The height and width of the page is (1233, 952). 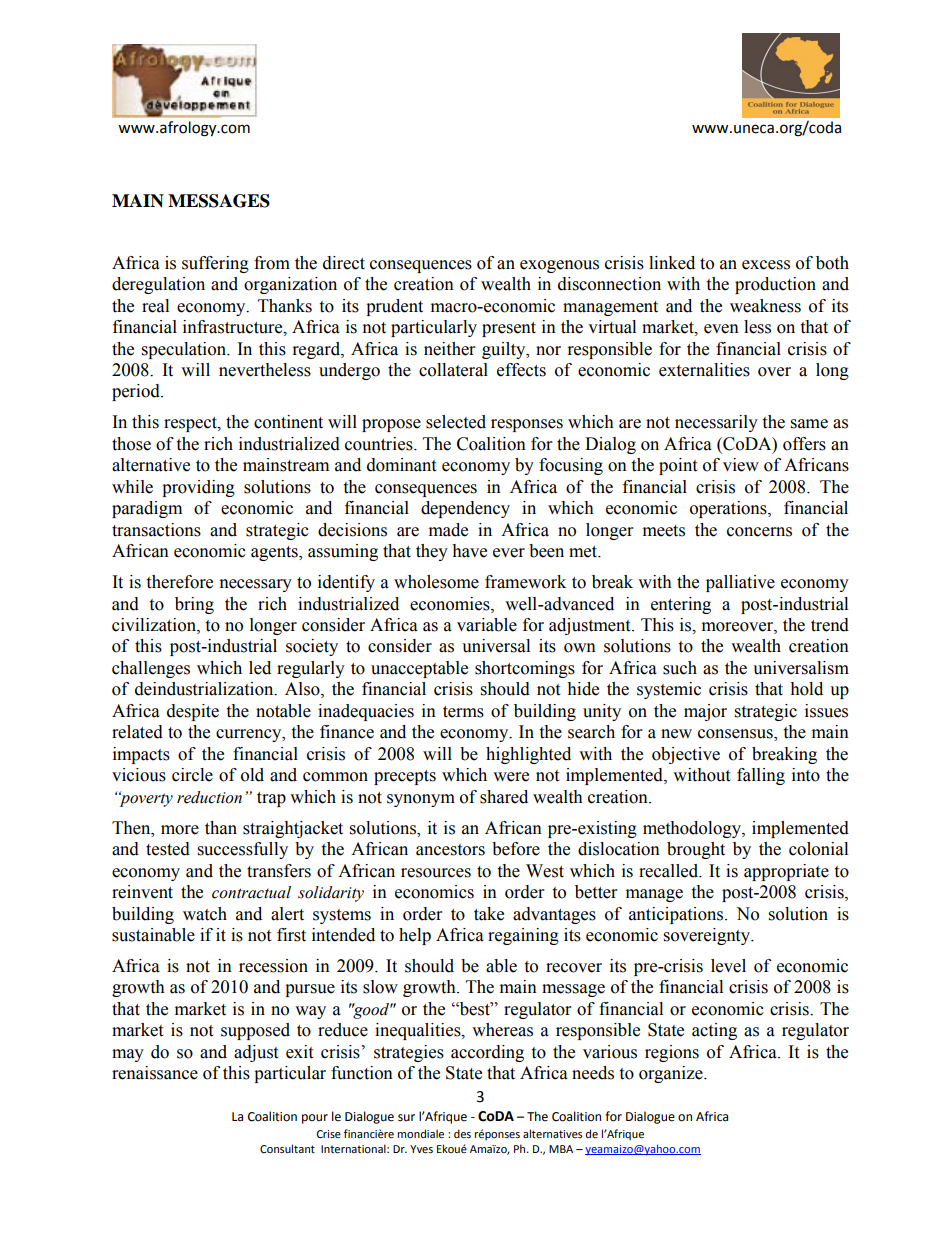 I want to click on present, so click(x=509, y=329).
